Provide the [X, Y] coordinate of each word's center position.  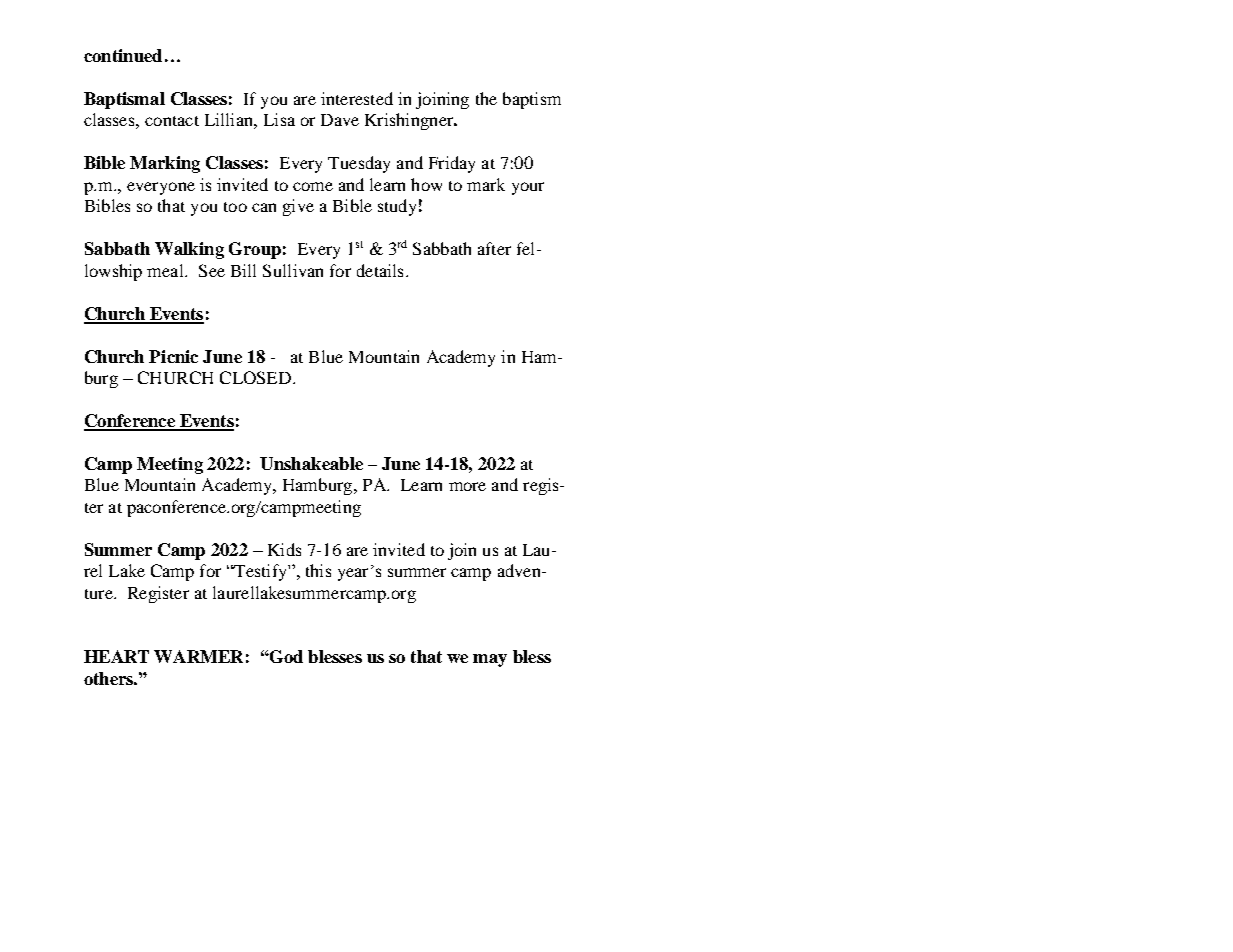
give [298, 207]
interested [357, 98]
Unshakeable [311, 463]
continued [123, 55]
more [467, 486]
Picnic [173, 356]
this [318, 570]
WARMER [198, 656]
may [490, 660]
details [380, 270]
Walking [189, 250]
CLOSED [257, 377]
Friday [452, 164]
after [494, 248]
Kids [284, 549]
